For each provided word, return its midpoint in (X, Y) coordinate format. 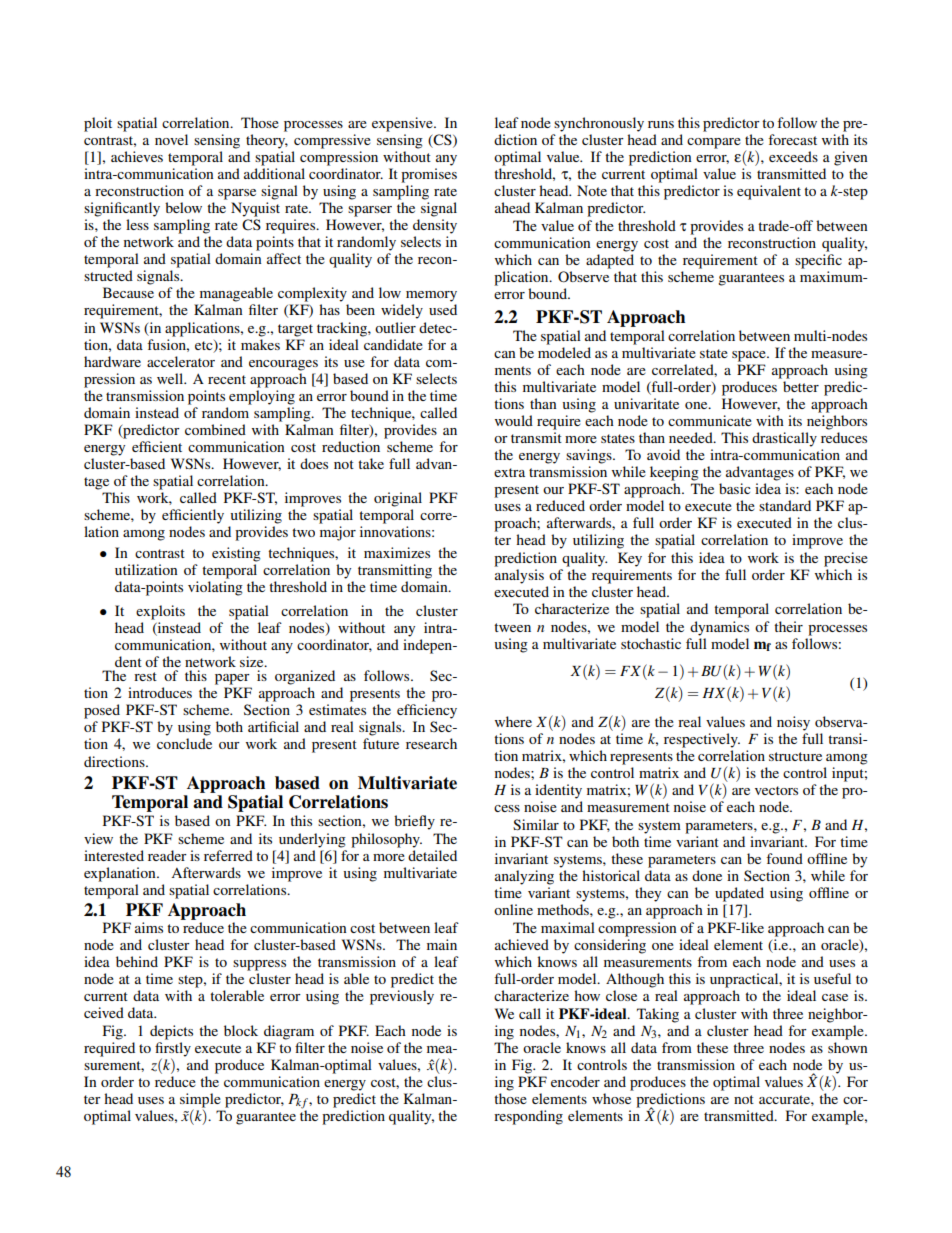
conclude (184, 743)
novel (171, 139)
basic (735, 488)
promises (429, 175)
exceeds (793, 156)
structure (795, 756)
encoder (575, 1081)
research (431, 743)
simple (200, 1101)
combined (215, 429)
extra (509, 472)
